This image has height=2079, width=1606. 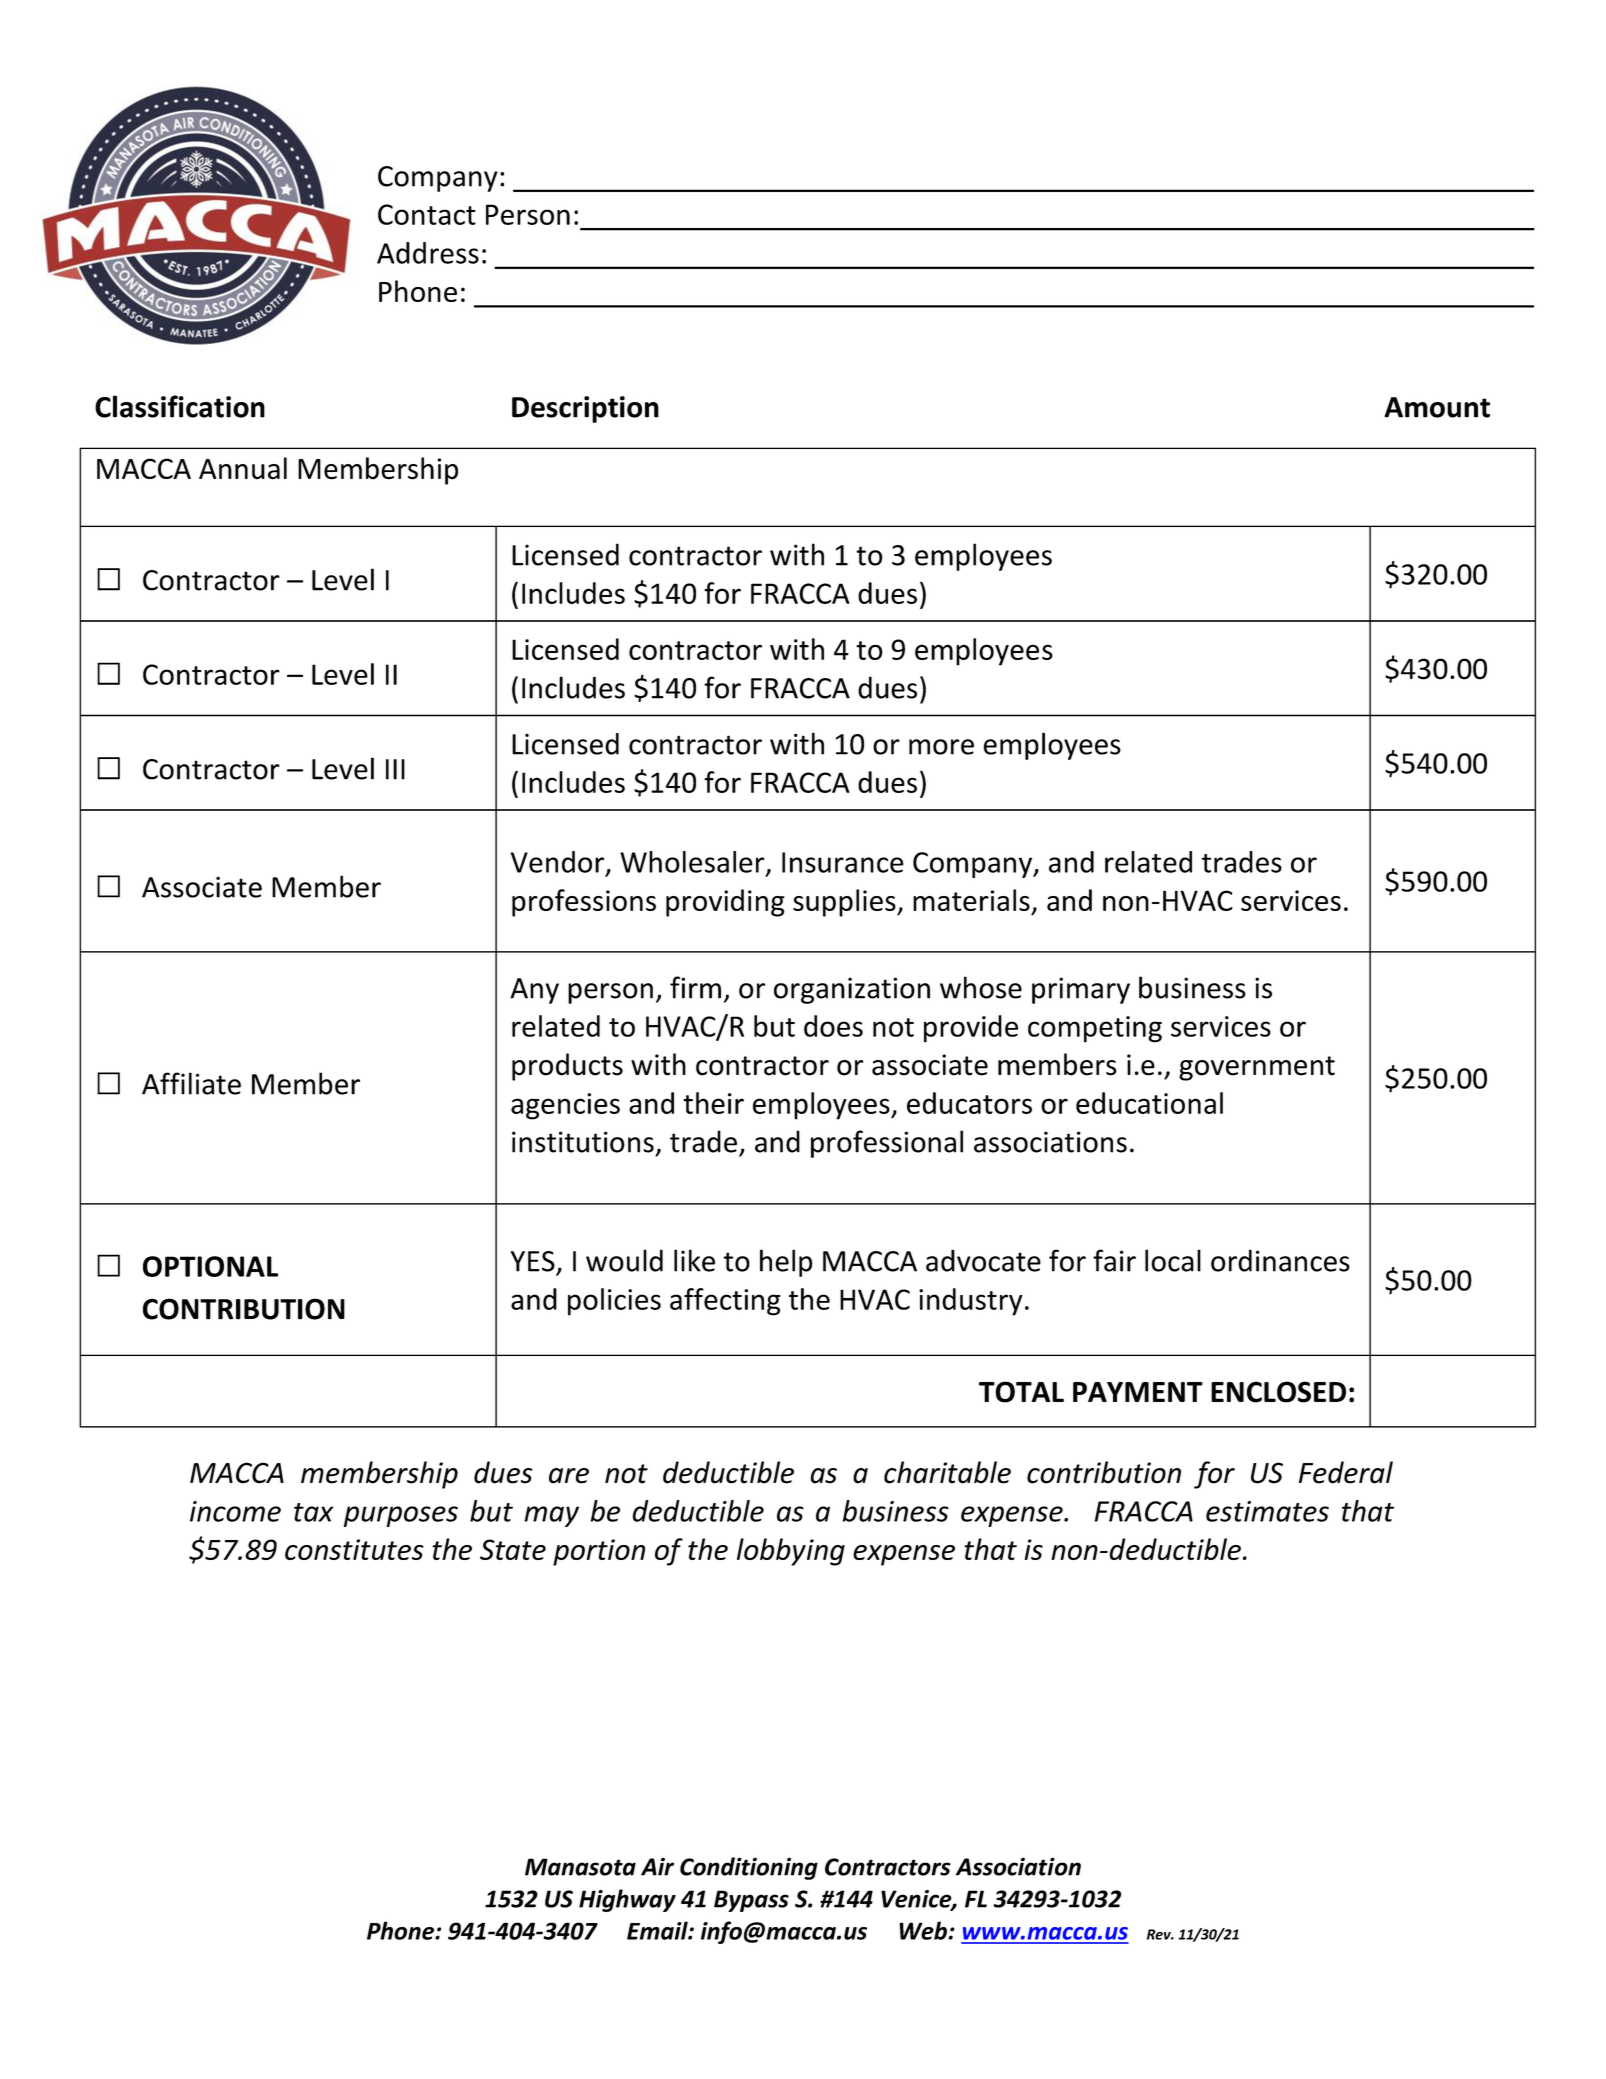 What do you see at coordinates (1437, 407) in the image?
I see `Amount` at bounding box center [1437, 407].
